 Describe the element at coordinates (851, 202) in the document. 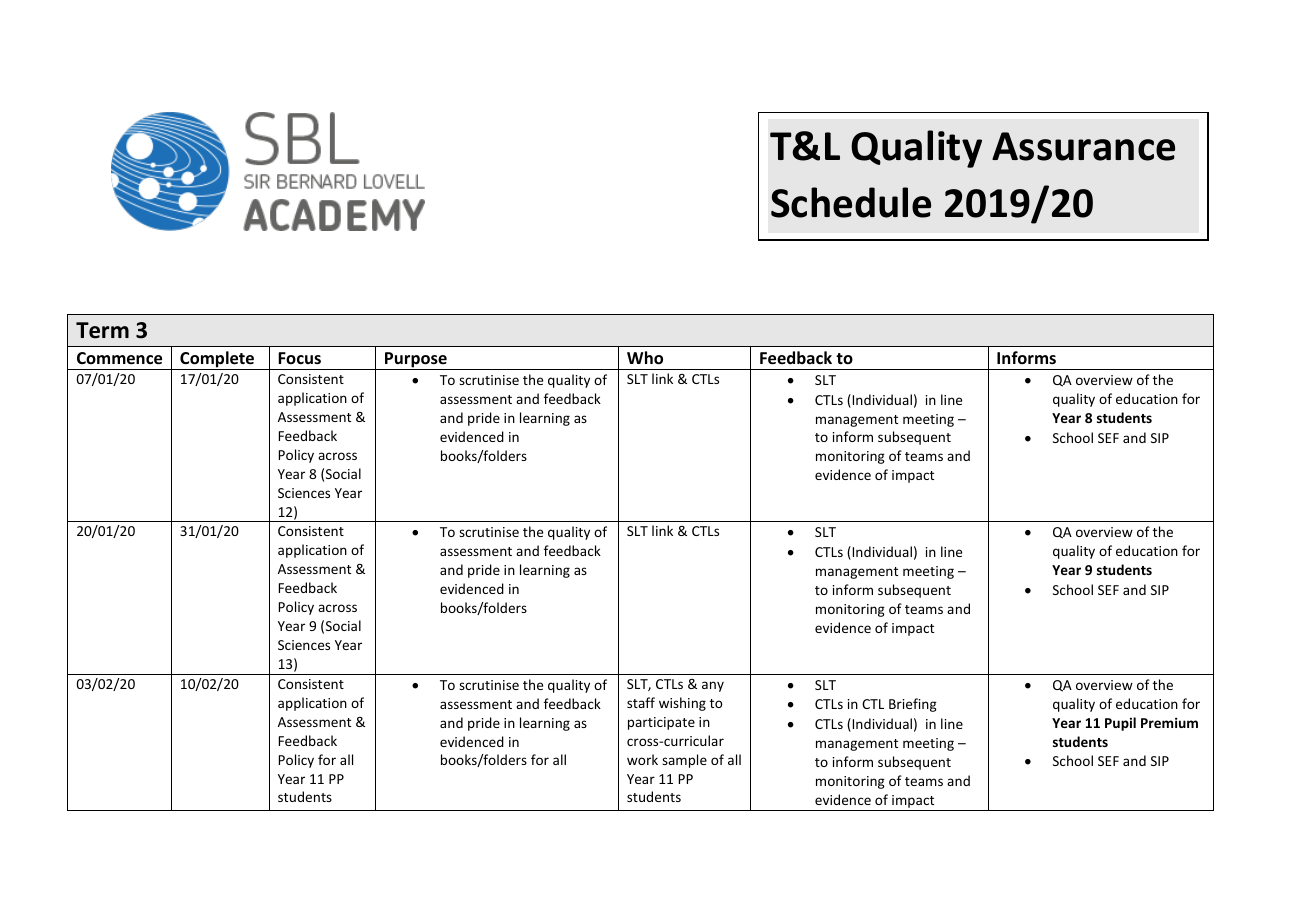

I see `Schedule` at that location.
